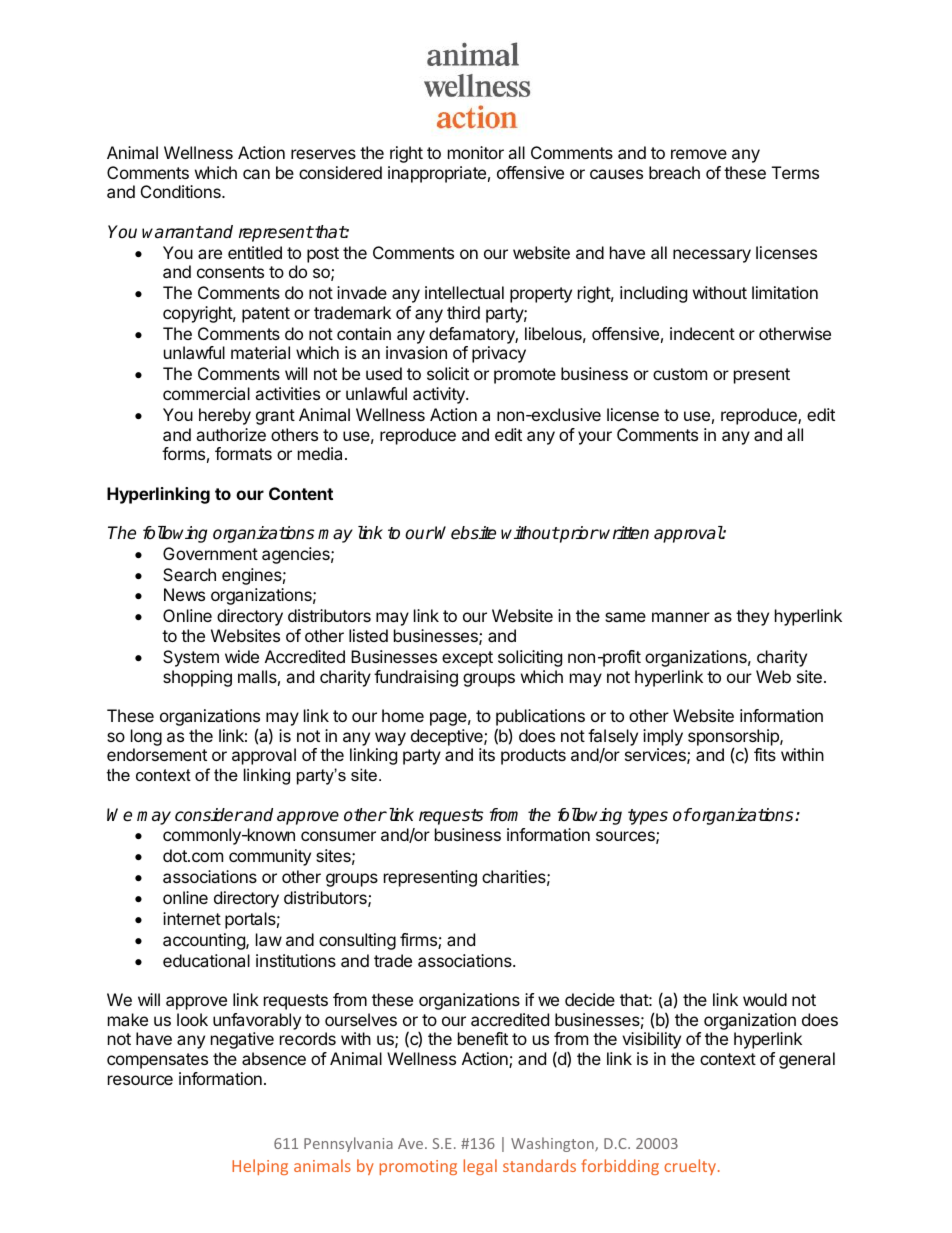  Describe the element at coordinates (225, 416) in the image. I see `hereby` at that location.
